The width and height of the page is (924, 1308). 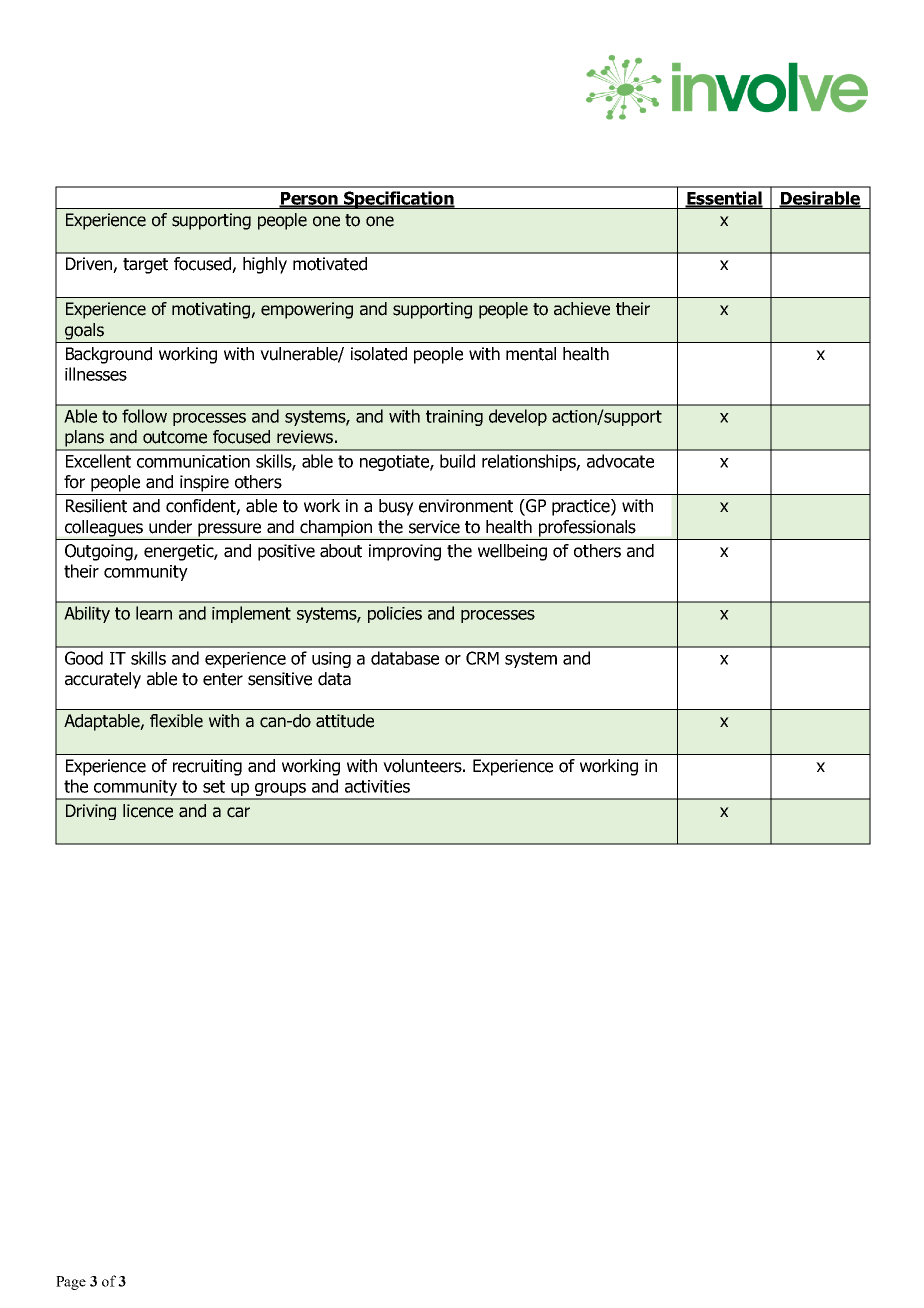 I want to click on activities, so click(x=377, y=786).
